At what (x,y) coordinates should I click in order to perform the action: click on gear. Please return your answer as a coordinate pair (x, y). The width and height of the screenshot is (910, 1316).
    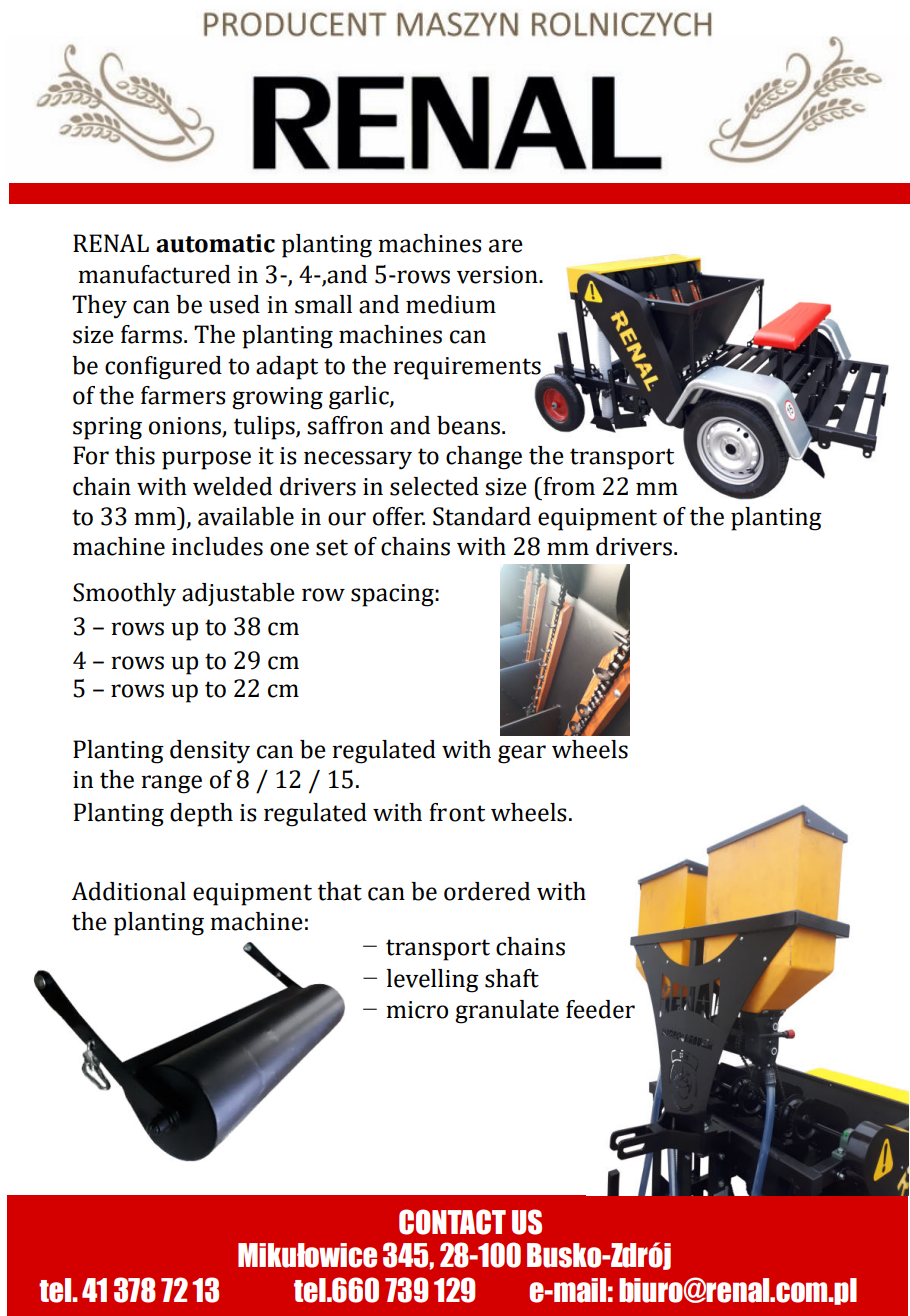
    Looking at the image, I should click on (522, 754).
